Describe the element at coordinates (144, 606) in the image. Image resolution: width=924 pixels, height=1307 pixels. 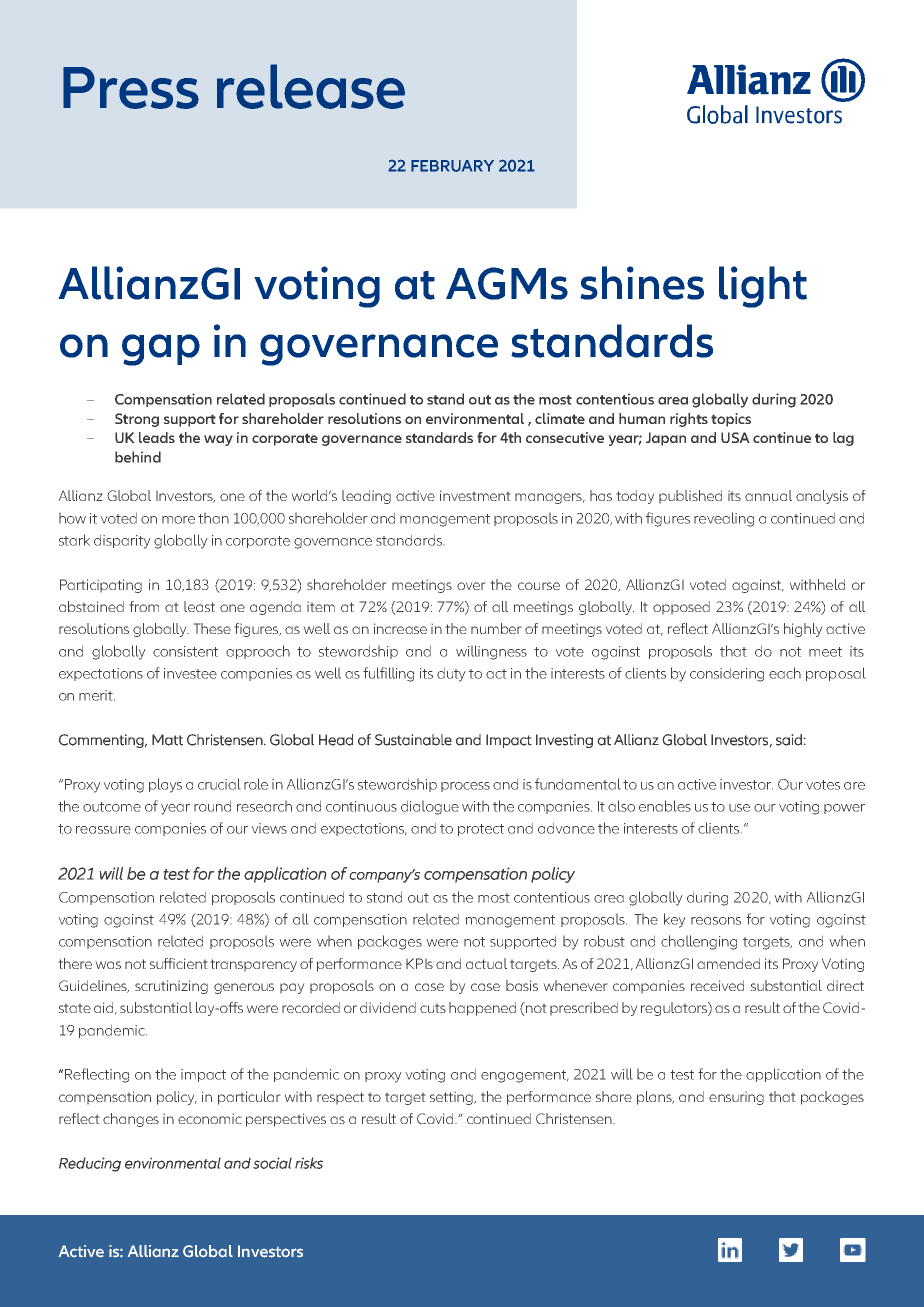
I see `from` at that location.
